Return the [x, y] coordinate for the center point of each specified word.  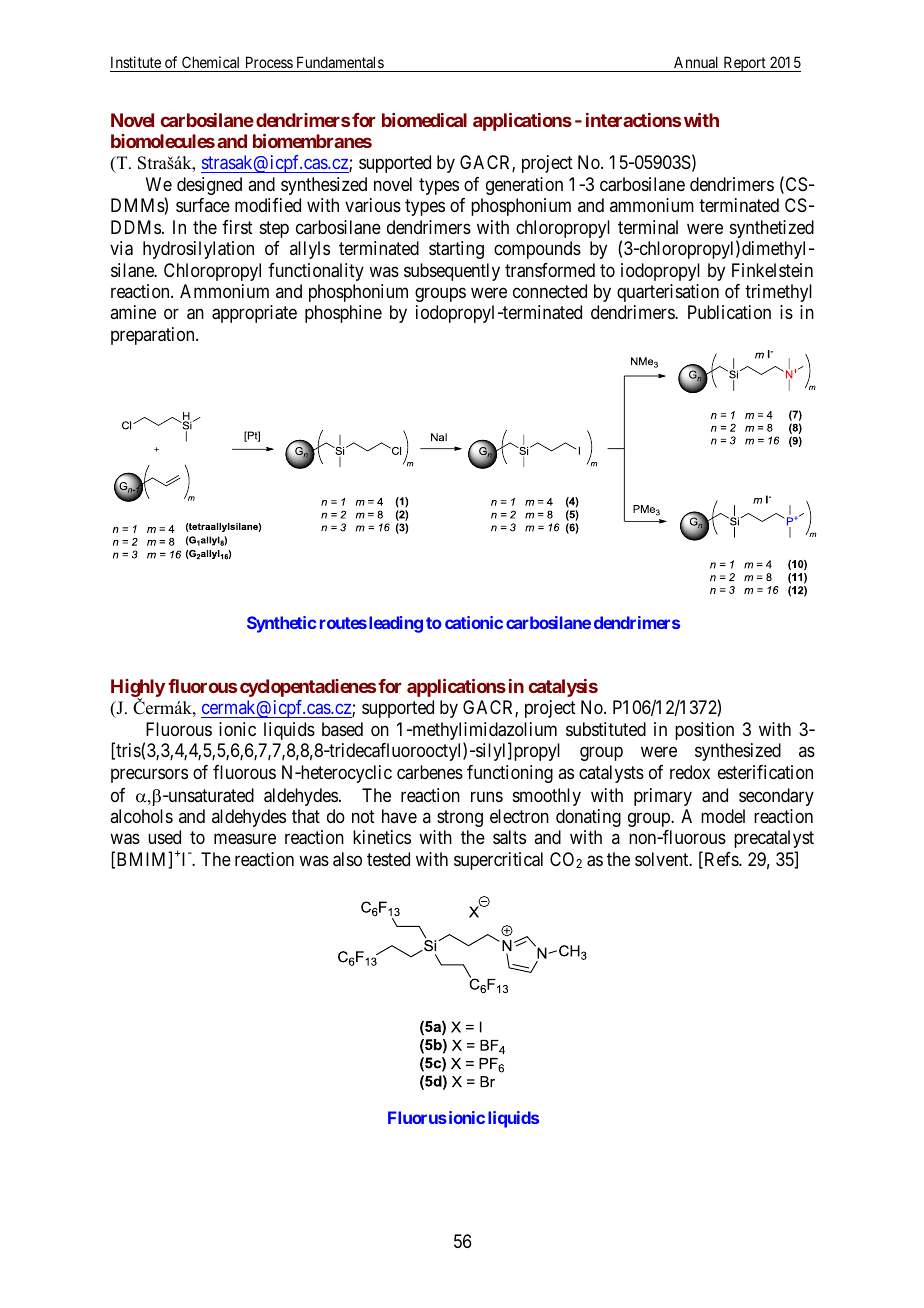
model [723, 816]
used [164, 837]
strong [460, 818]
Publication [729, 312]
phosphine [343, 314]
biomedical [424, 120]
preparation [154, 336]
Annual [697, 64]
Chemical [211, 64]
